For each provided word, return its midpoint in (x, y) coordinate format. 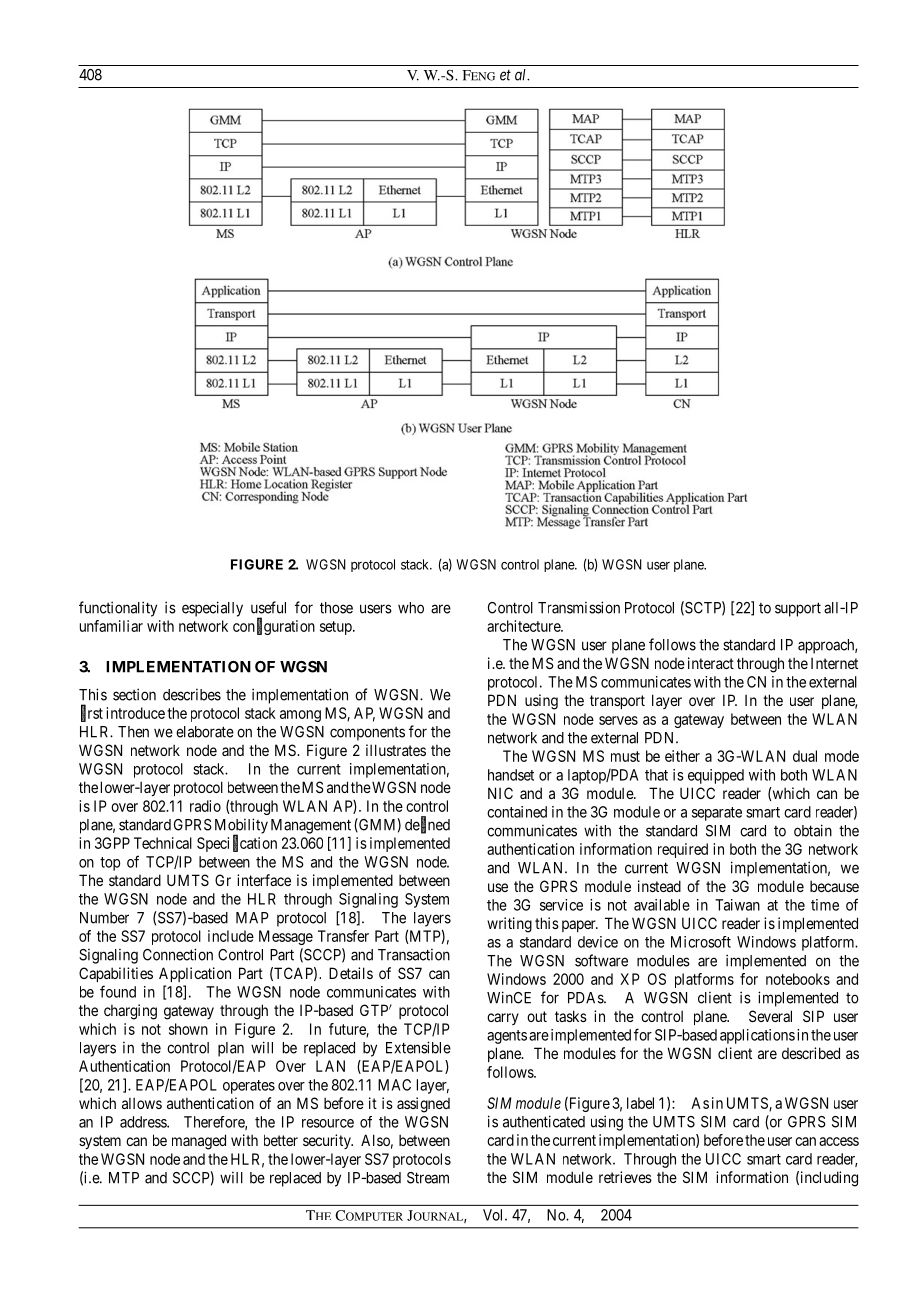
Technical (163, 843)
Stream (428, 1178)
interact (711, 663)
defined (427, 825)
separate (717, 814)
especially (212, 609)
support (798, 609)
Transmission (579, 607)
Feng (478, 75)
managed (199, 1142)
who (411, 608)
